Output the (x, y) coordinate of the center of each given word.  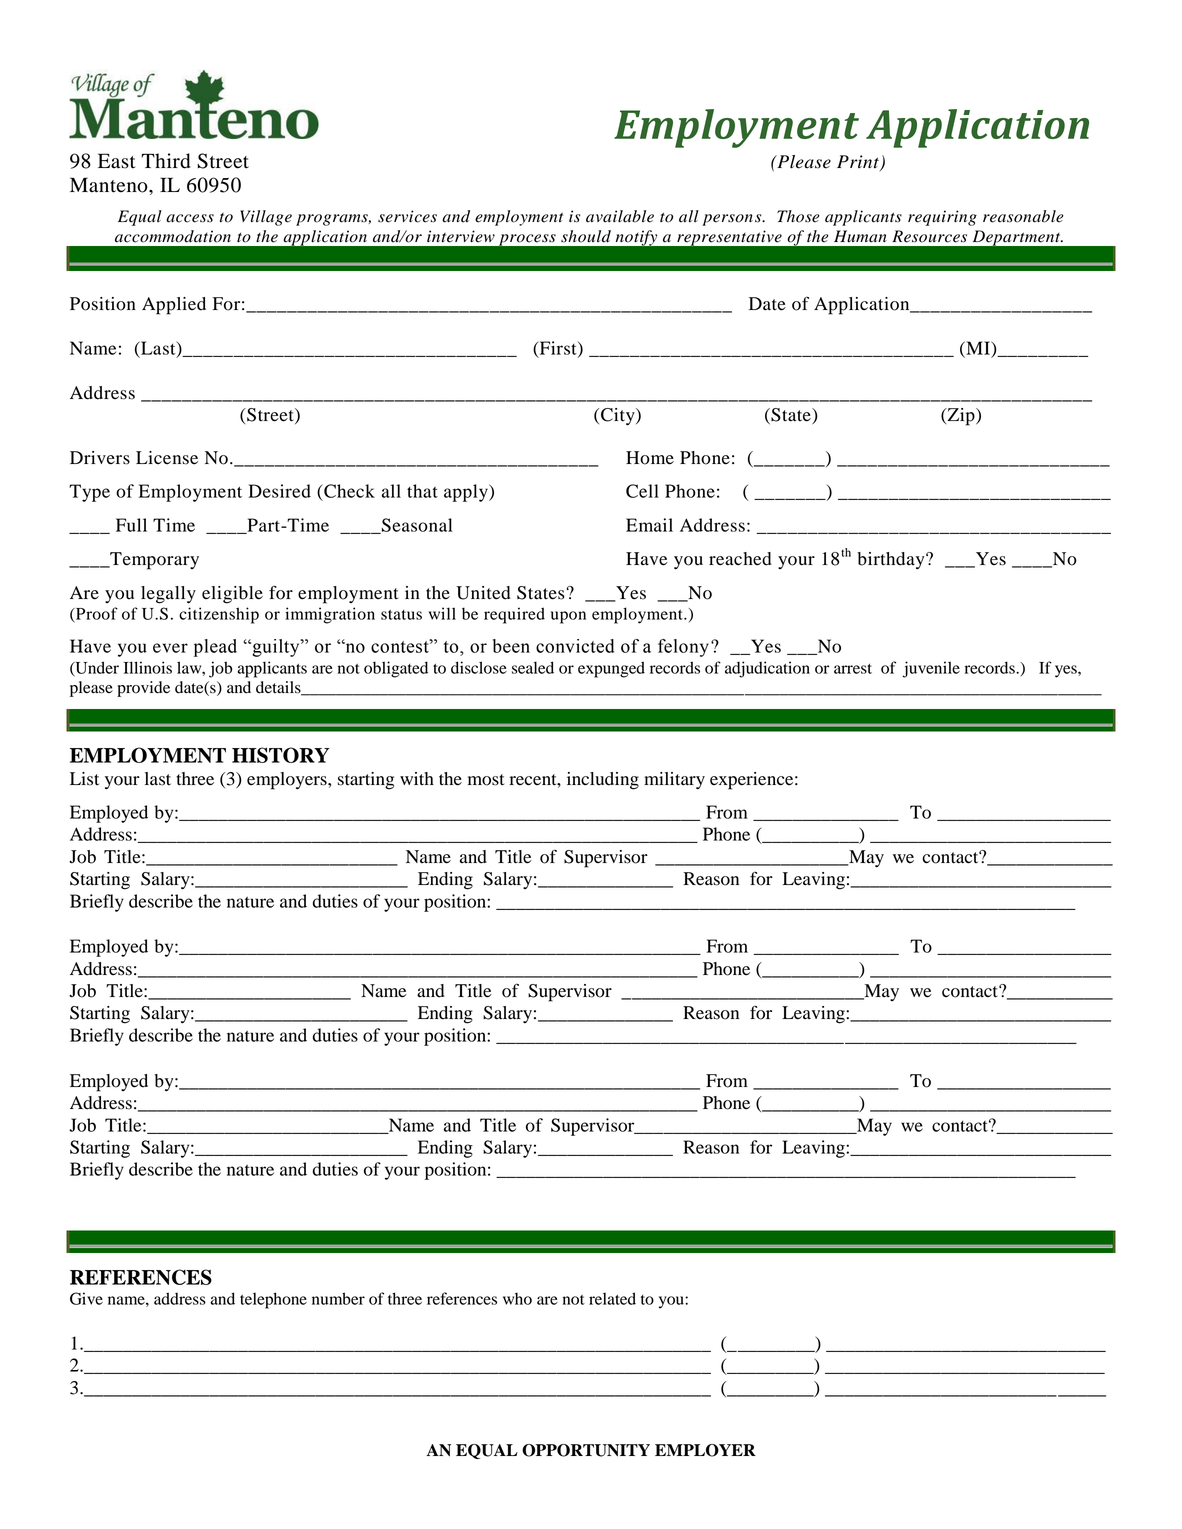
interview (461, 236)
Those (798, 216)
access (190, 218)
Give (86, 1298)
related (612, 1298)
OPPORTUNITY (586, 1450)
